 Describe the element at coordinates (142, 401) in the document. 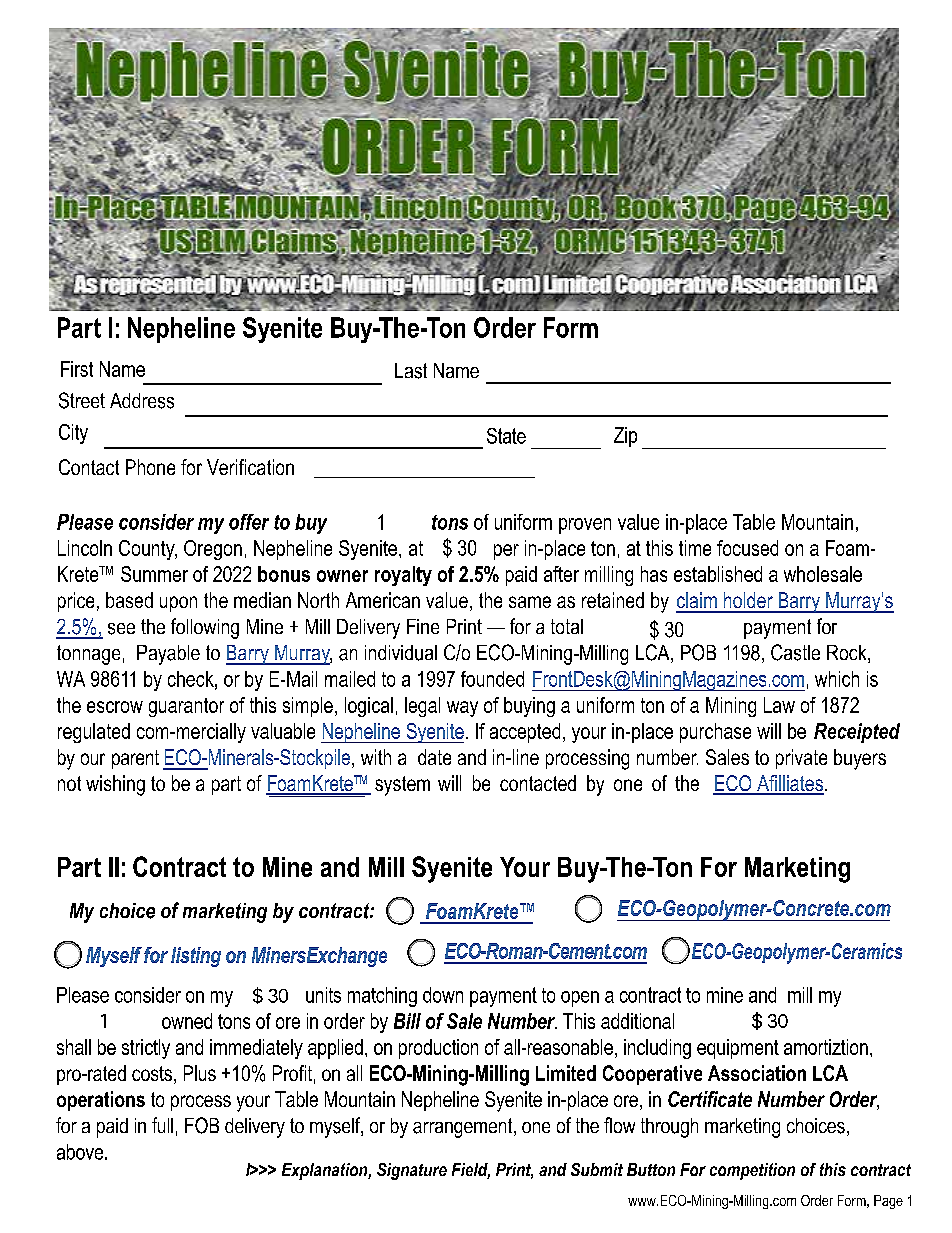

I see `Address` at that location.
